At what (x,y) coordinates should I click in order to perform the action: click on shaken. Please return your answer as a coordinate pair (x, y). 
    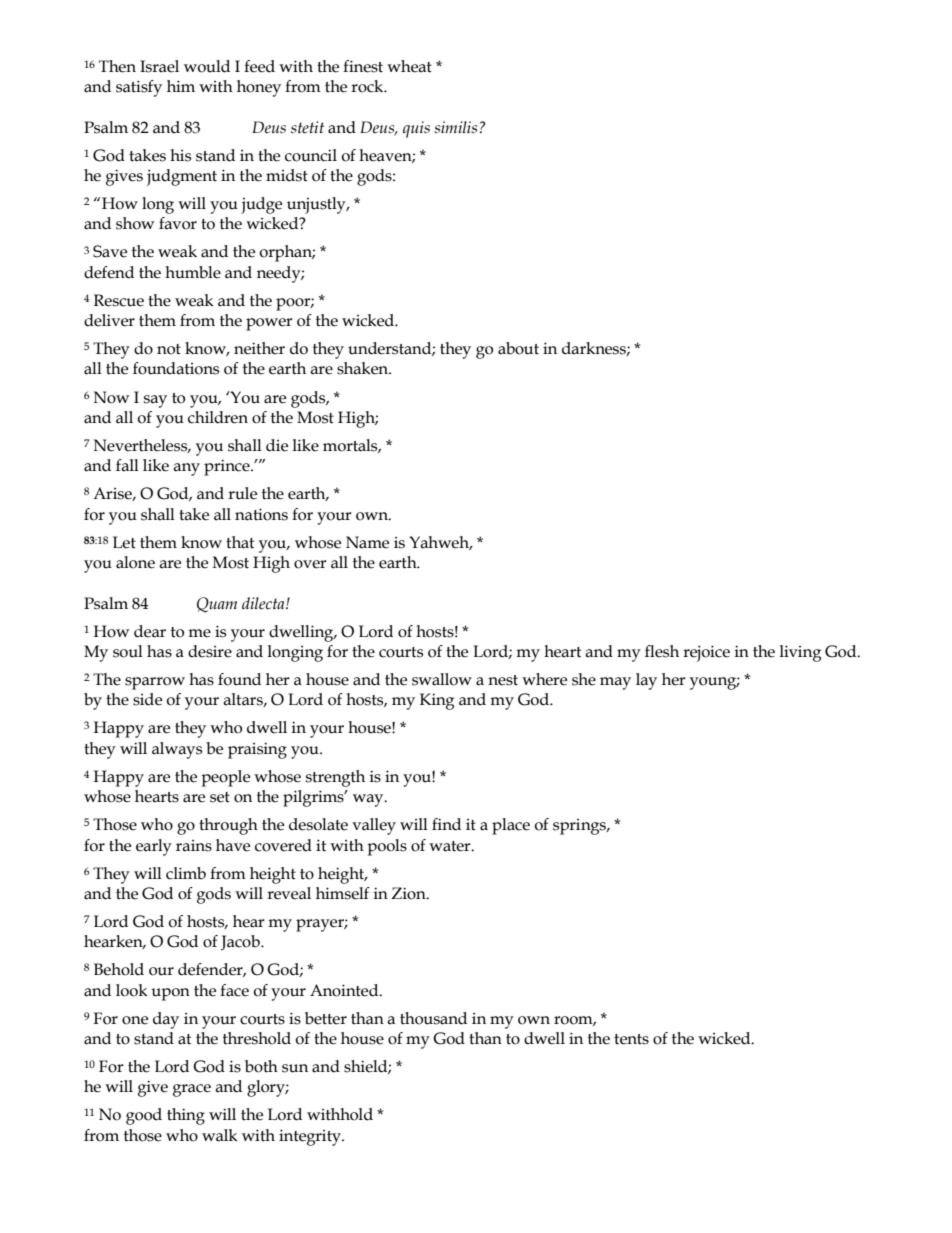
    Looking at the image, I should click on (364, 368).
